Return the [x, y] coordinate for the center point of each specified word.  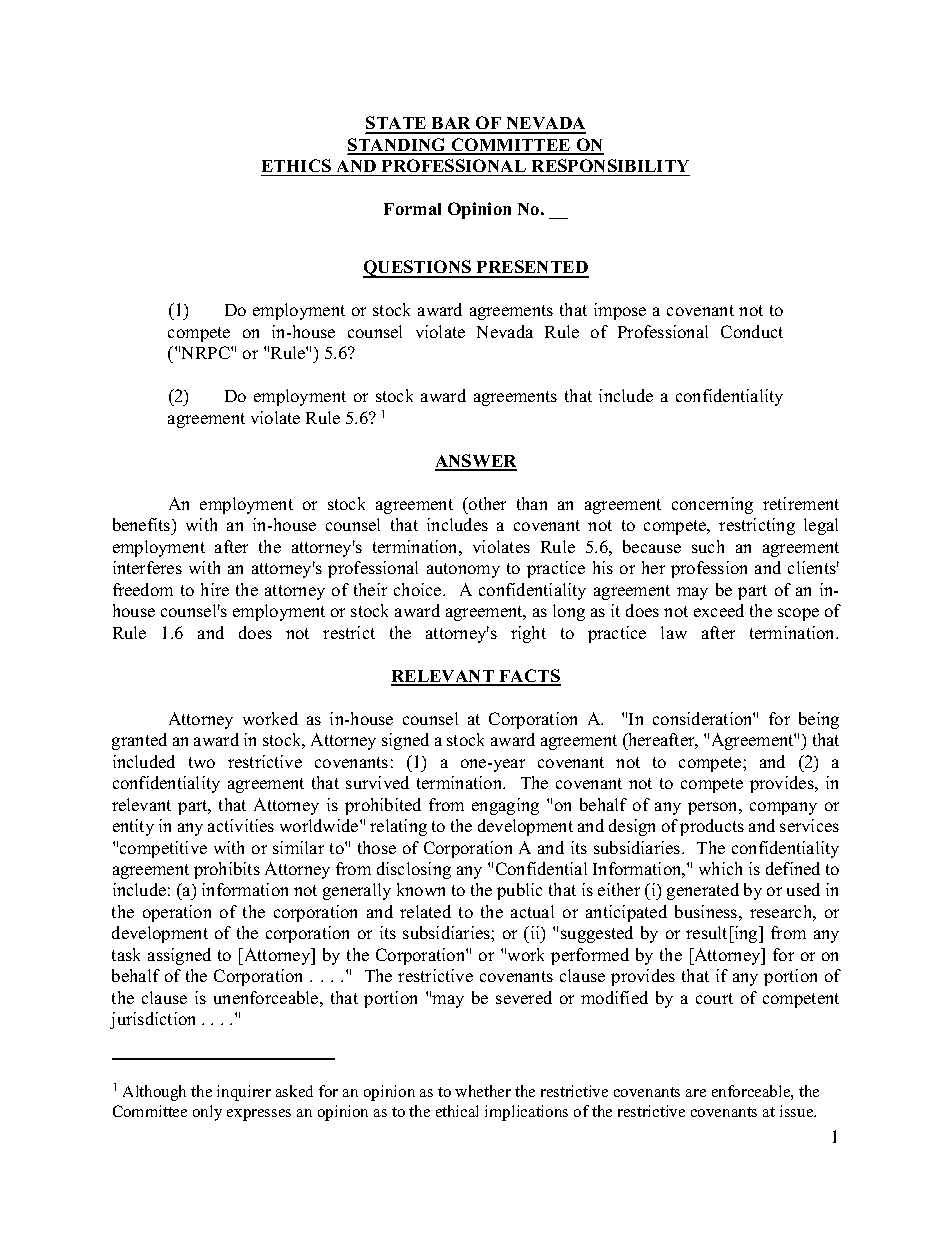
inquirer [244, 1093]
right [528, 634]
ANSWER [476, 462]
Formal [412, 209]
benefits [143, 524]
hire [215, 589]
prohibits [227, 870]
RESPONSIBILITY [610, 165]
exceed [719, 610]
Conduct [752, 331]
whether [483, 1091]
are [696, 1093]
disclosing [414, 870]
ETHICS [296, 165]
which [720, 868]
